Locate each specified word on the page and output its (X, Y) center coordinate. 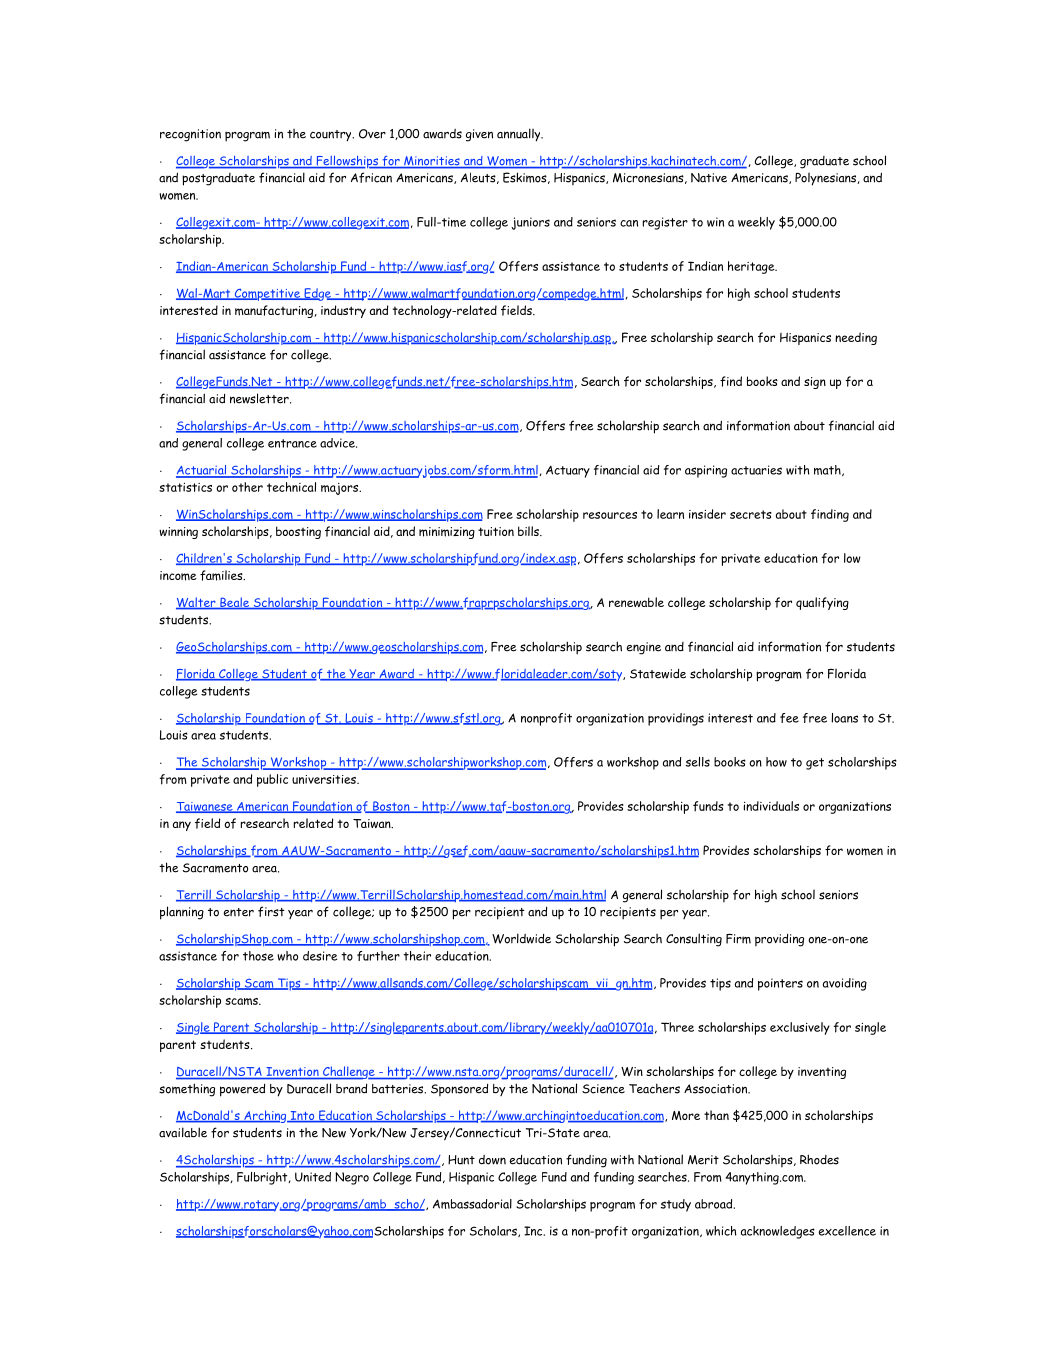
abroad (715, 1204)
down (492, 1160)
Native (709, 178)
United (313, 1177)
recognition (190, 135)
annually (520, 135)
